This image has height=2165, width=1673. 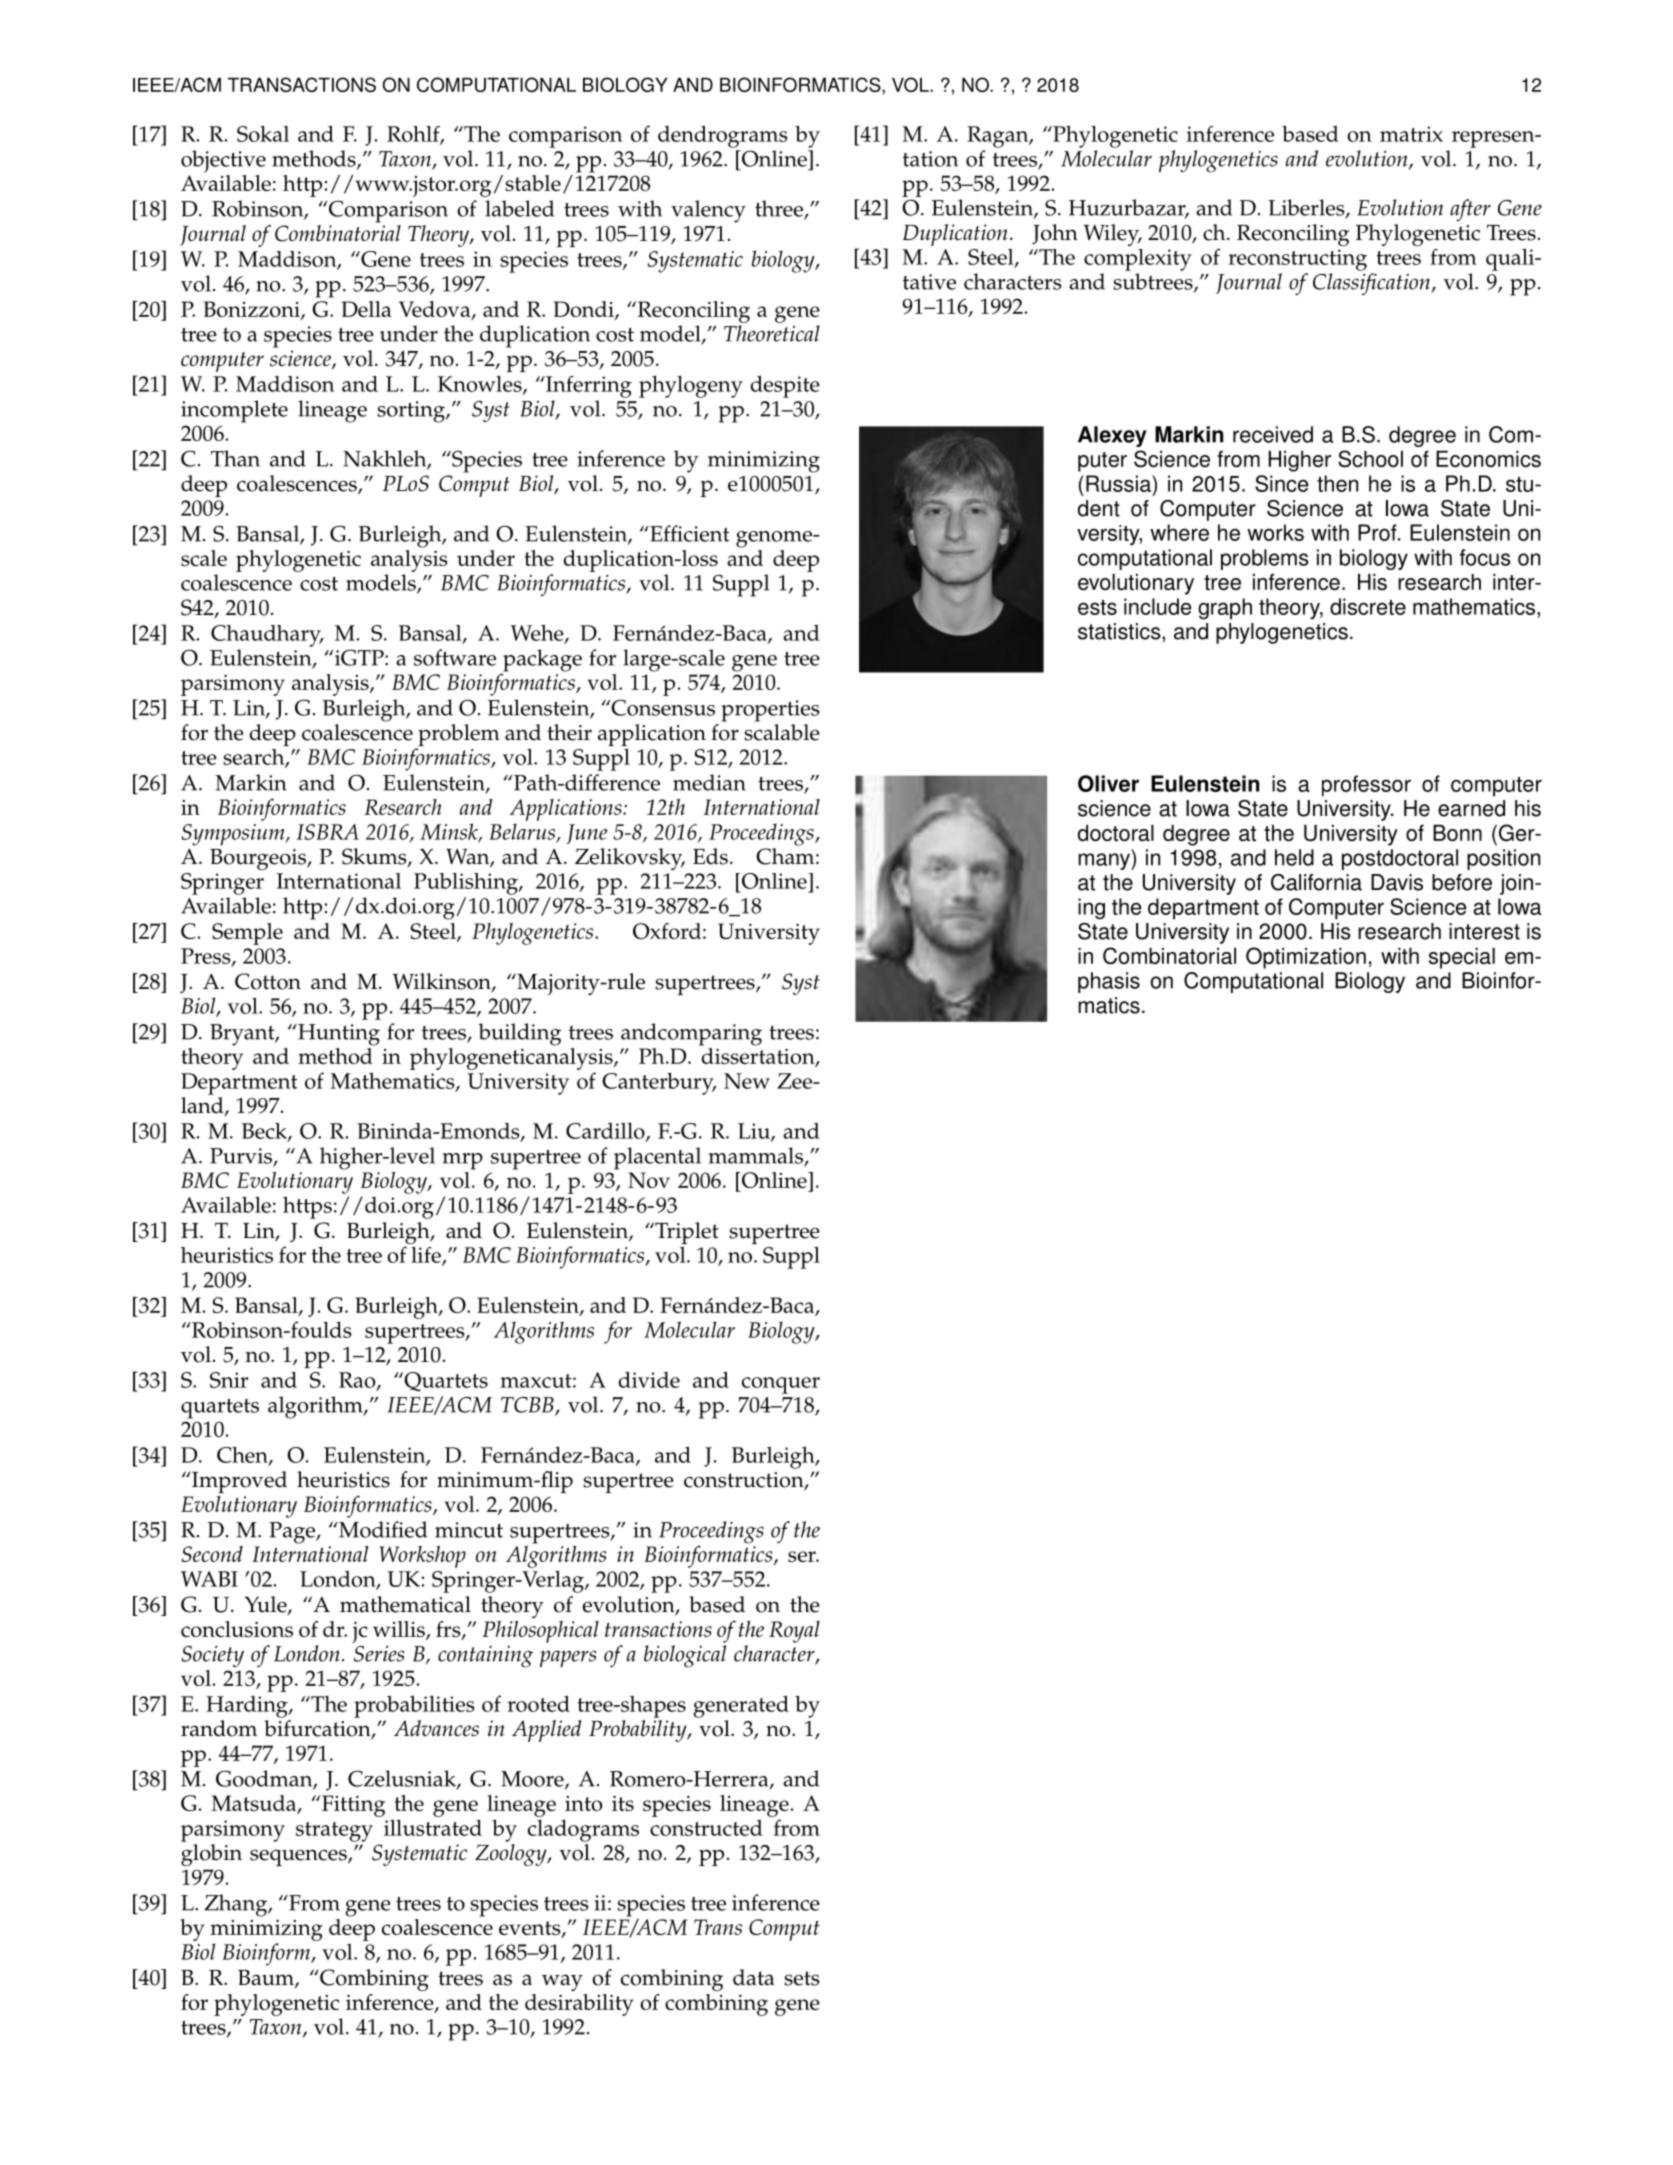 I want to click on Optimization, so click(x=1306, y=958).
